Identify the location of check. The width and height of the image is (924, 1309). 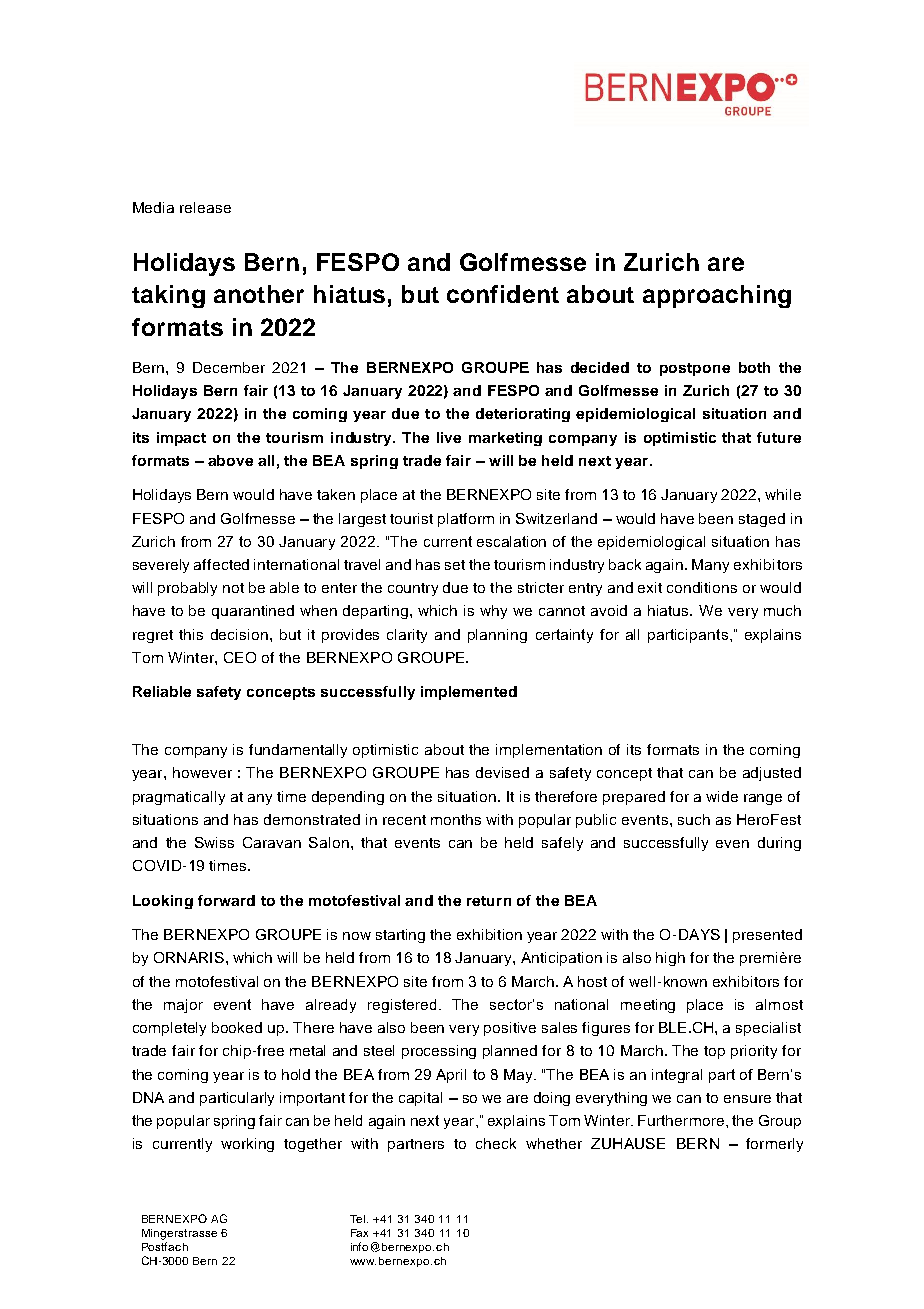
(496, 1143).
